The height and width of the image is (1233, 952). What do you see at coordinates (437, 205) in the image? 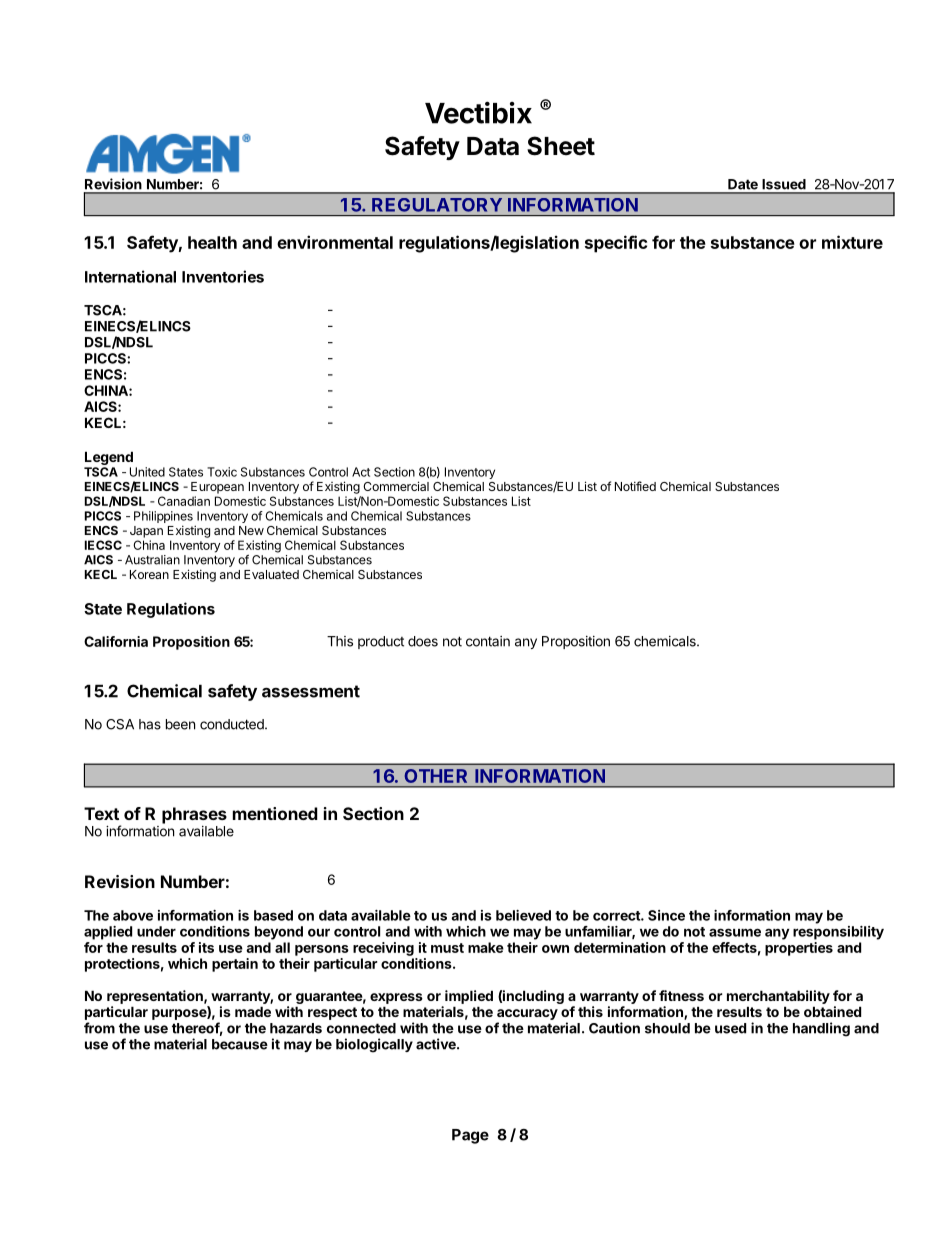
I see `REGULATORY` at bounding box center [437, 205].
